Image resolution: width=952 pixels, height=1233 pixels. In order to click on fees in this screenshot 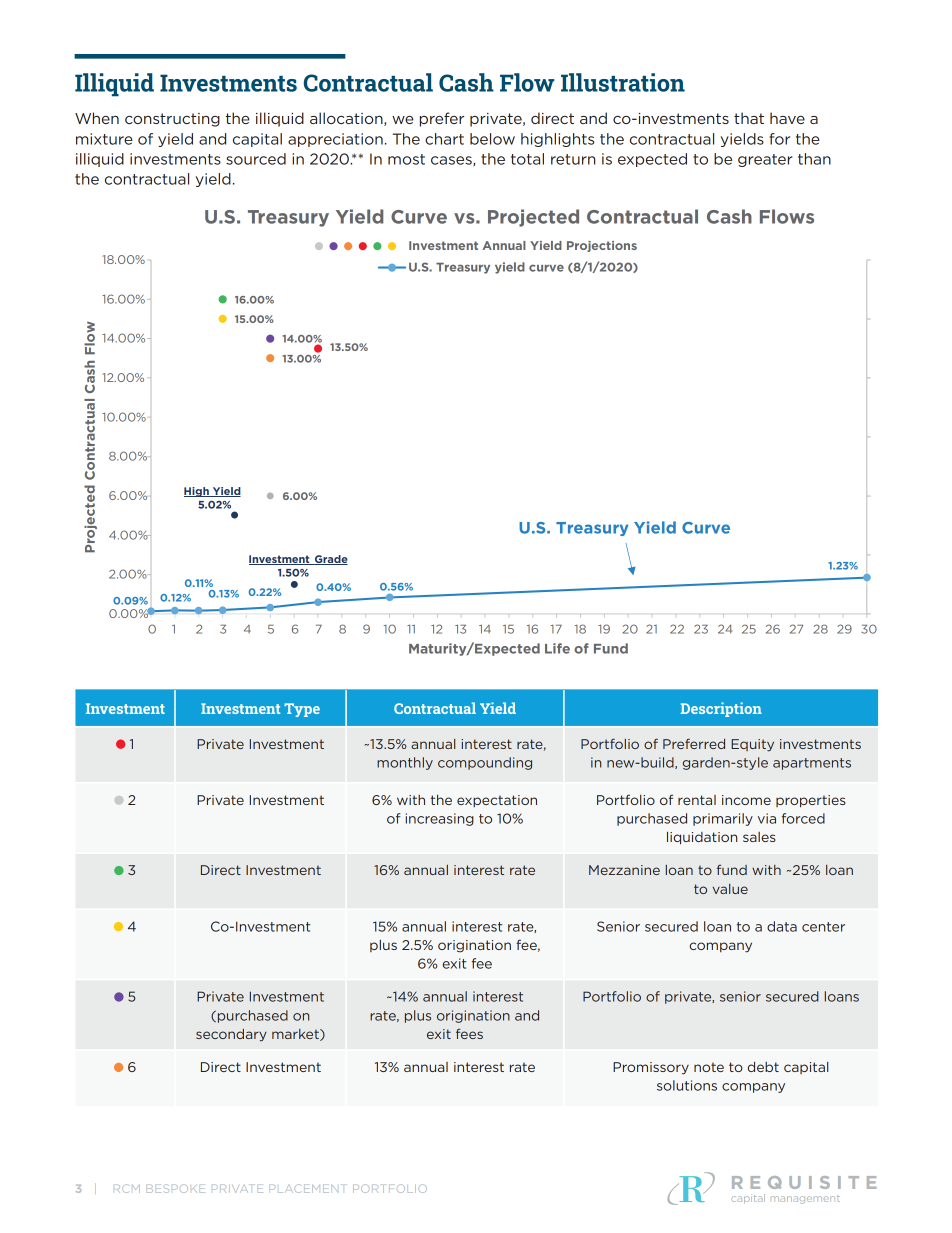, I will do `click(469, 1033)`.
